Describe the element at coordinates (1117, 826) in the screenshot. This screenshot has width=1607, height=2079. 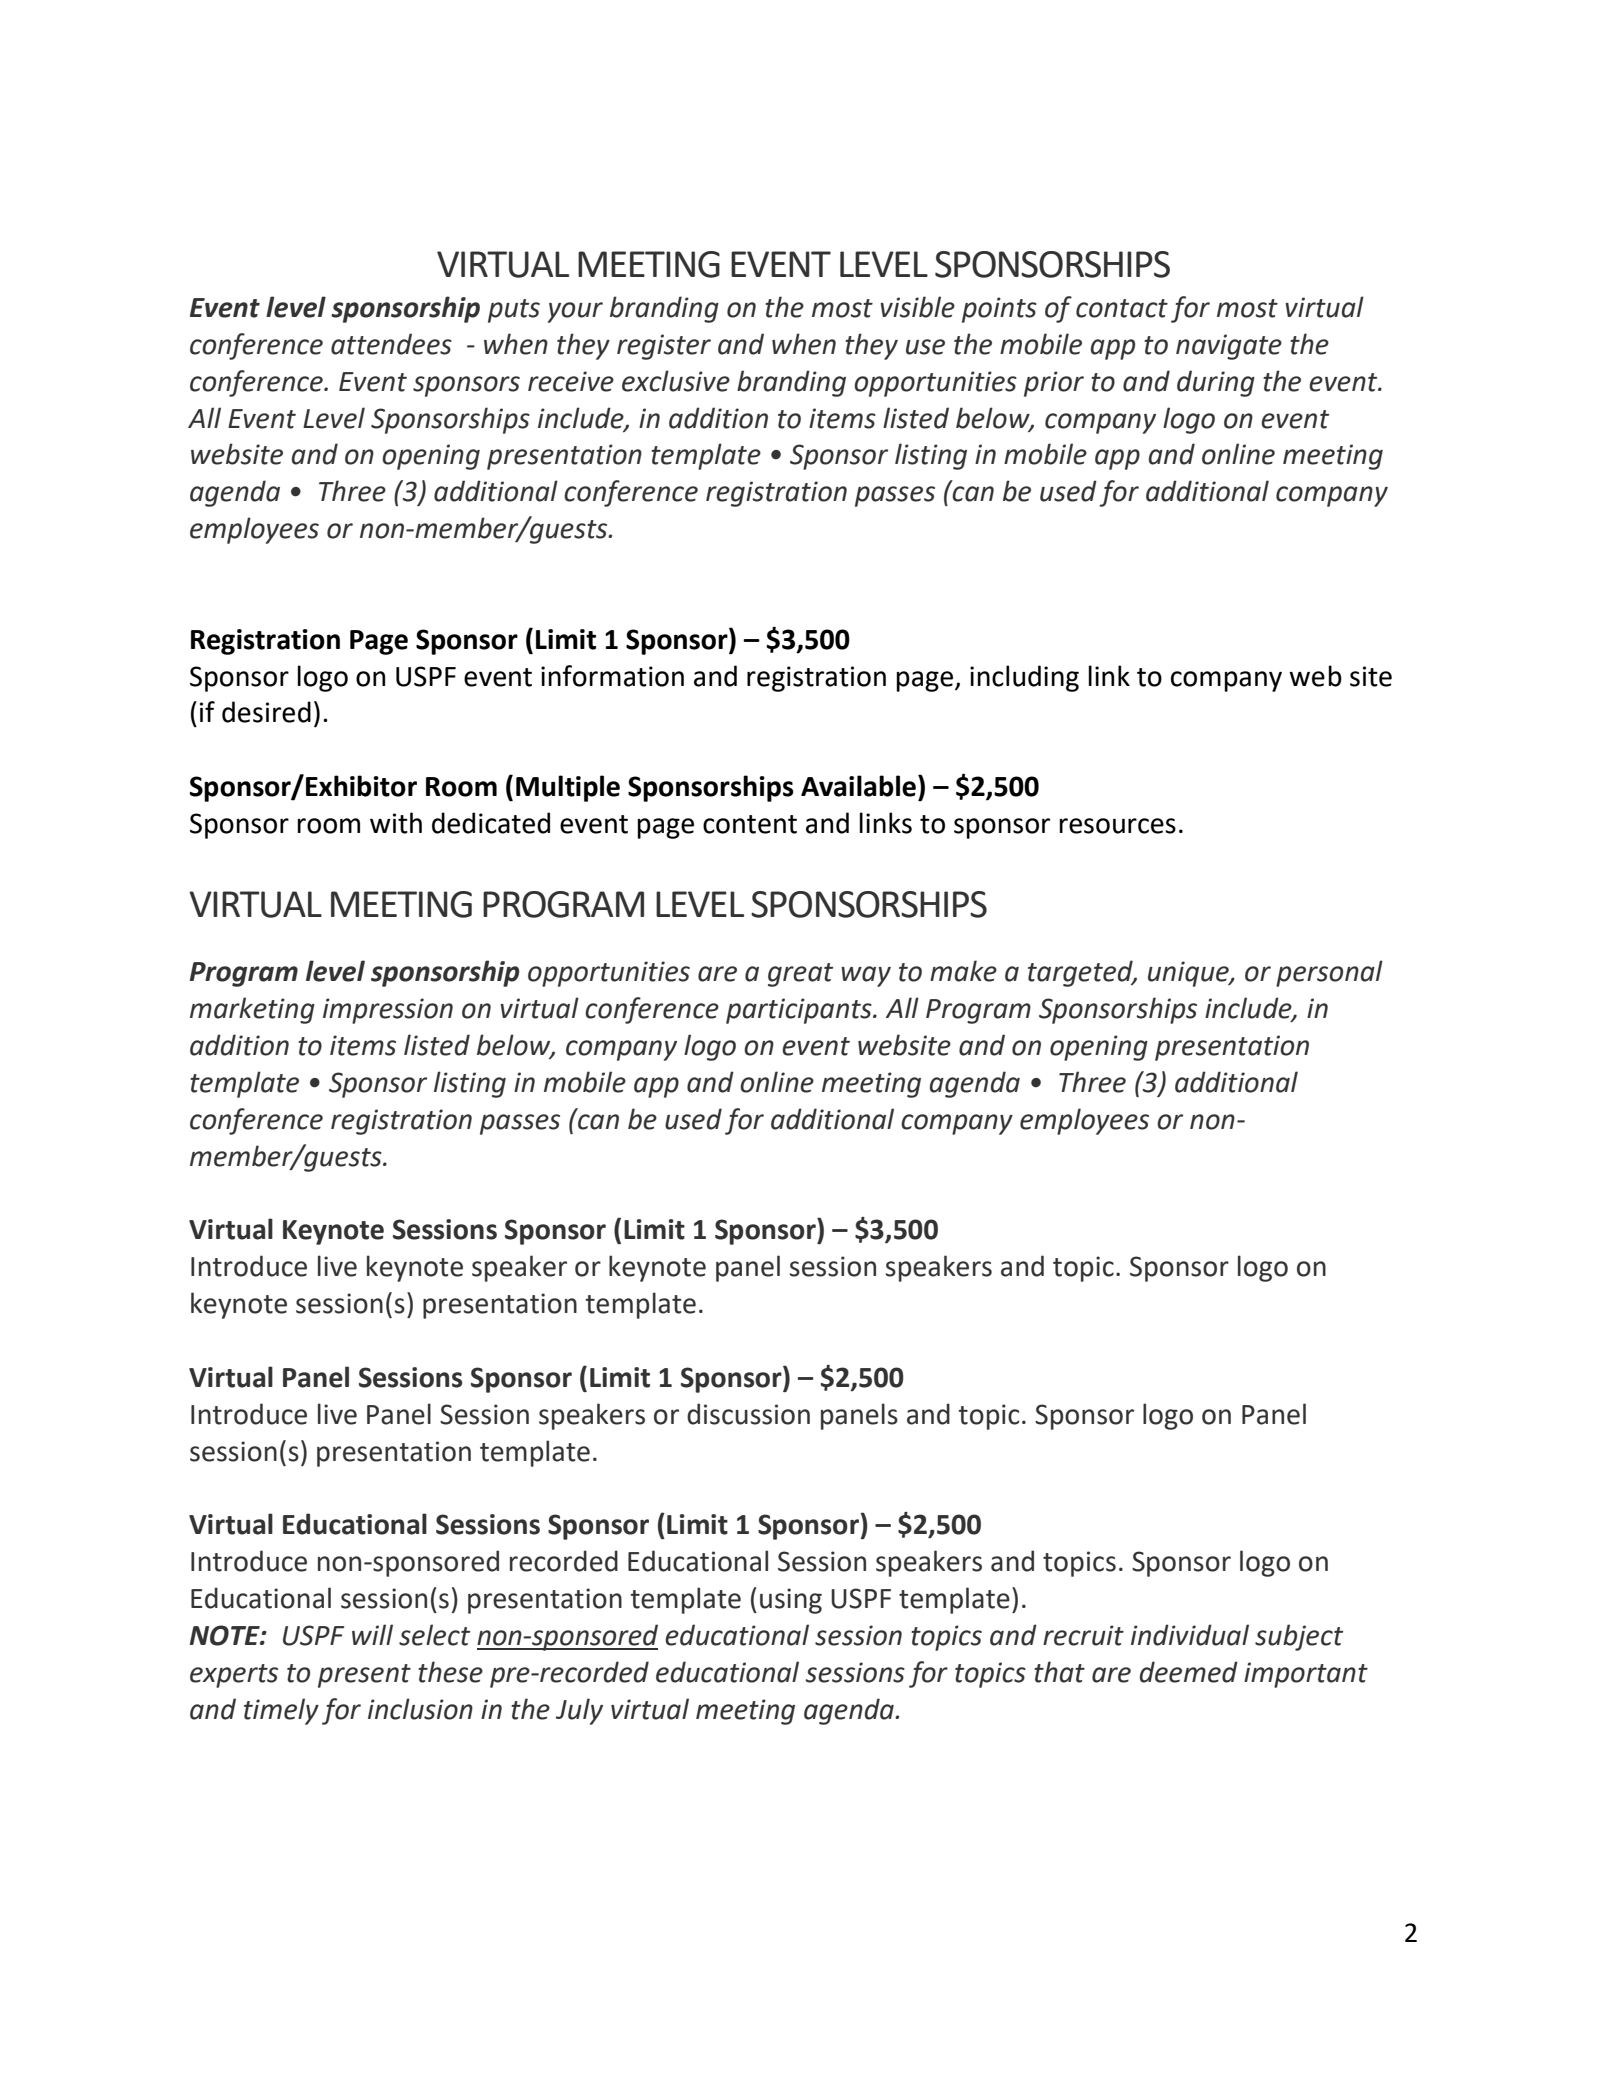
I see `resources` at that location.
